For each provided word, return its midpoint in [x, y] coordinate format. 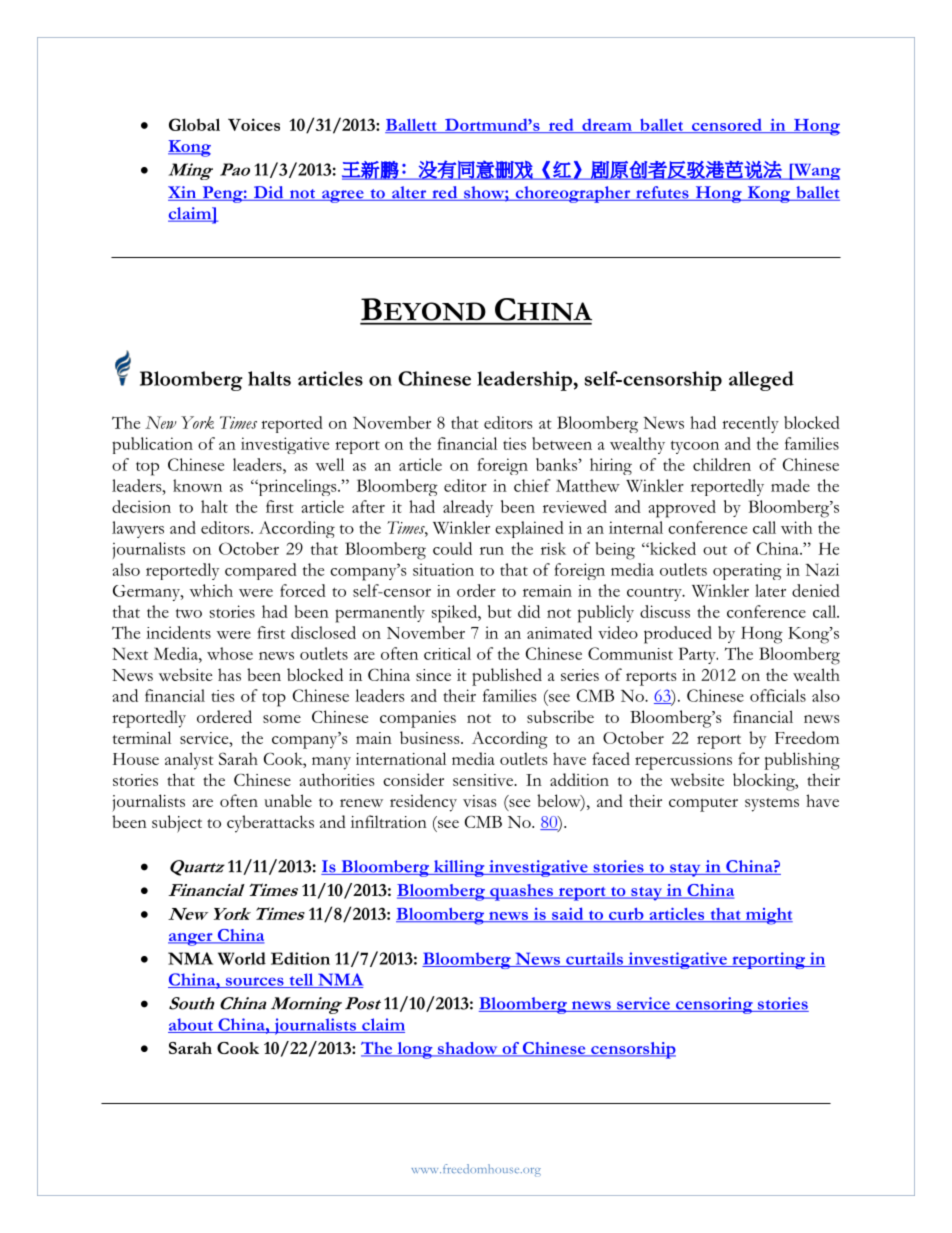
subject [177, 824]
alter [409, 193]
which [211, 590]
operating [747, 571]
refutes [662, 193]
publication [152, 445]
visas [479, 801]
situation [443, 569]
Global [194, 124]
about [191, 1025]
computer [703, 805]
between [562, 443]
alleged [761, 381]
